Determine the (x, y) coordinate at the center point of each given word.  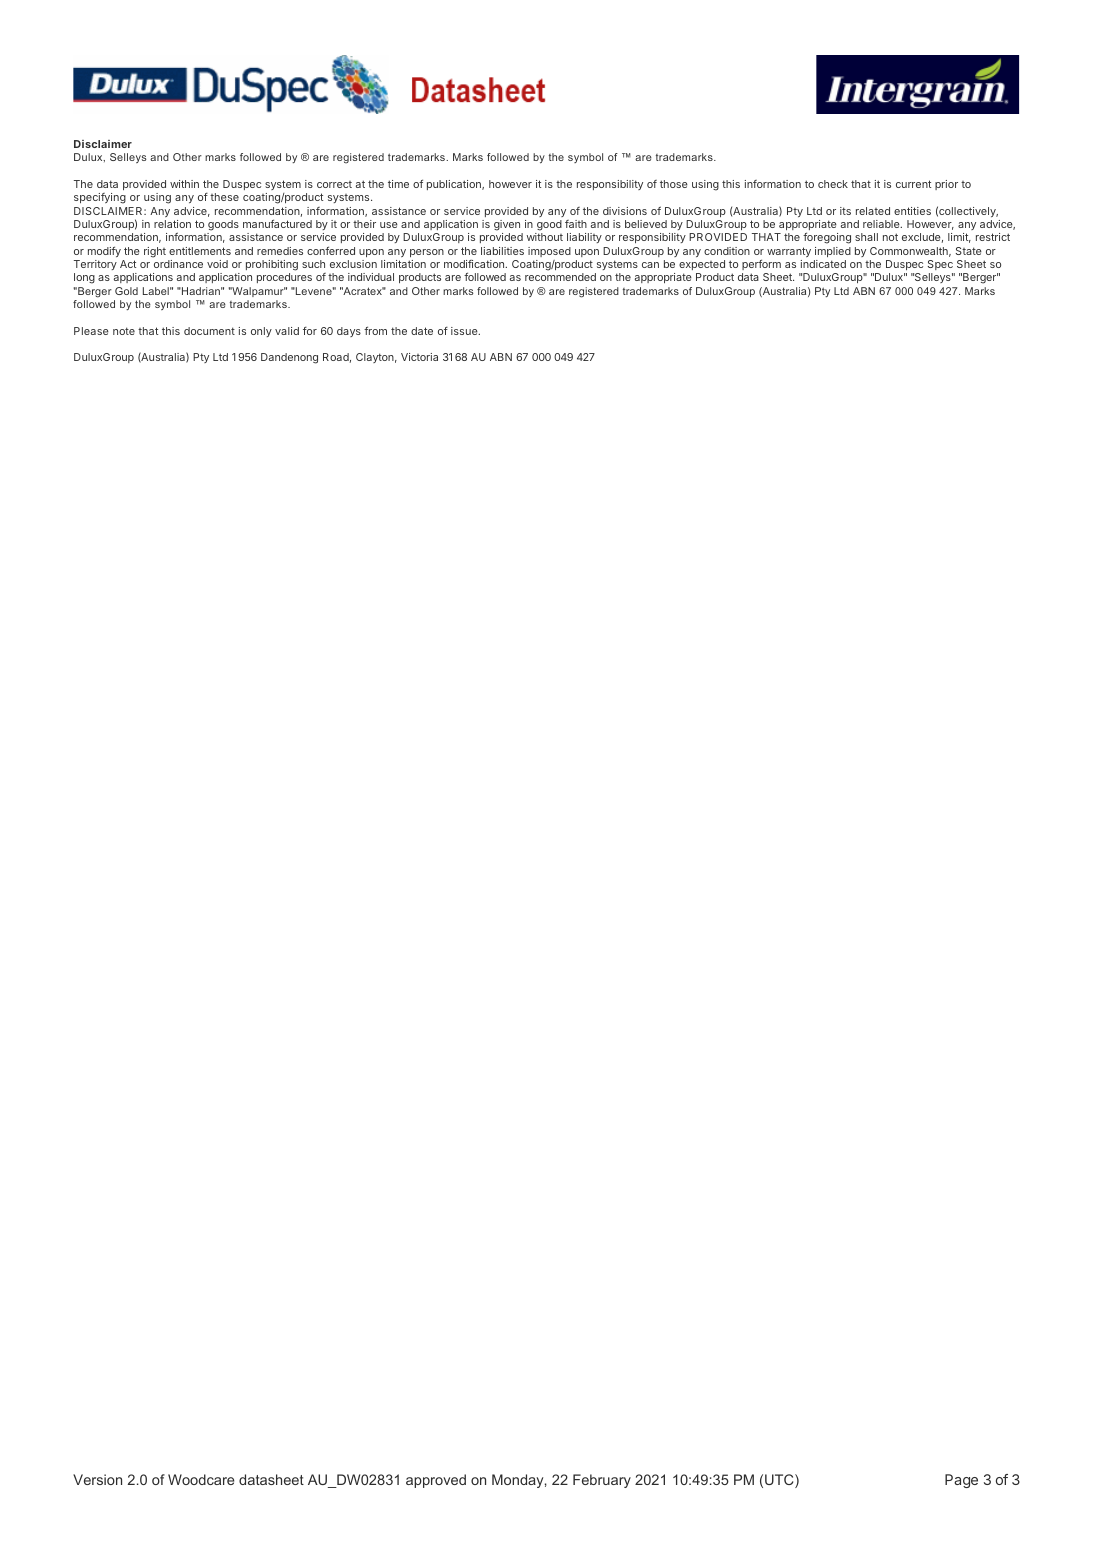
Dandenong (289, 358)
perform (761, 264)
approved (436, 1481)
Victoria (419, 357)
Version (97, 1479)
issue (465, 331)
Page (961, 1481)
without (545, 237)
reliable (882, 224)
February (602, 1481)
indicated (823, 264)
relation (172, 224)
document (209, 331)
